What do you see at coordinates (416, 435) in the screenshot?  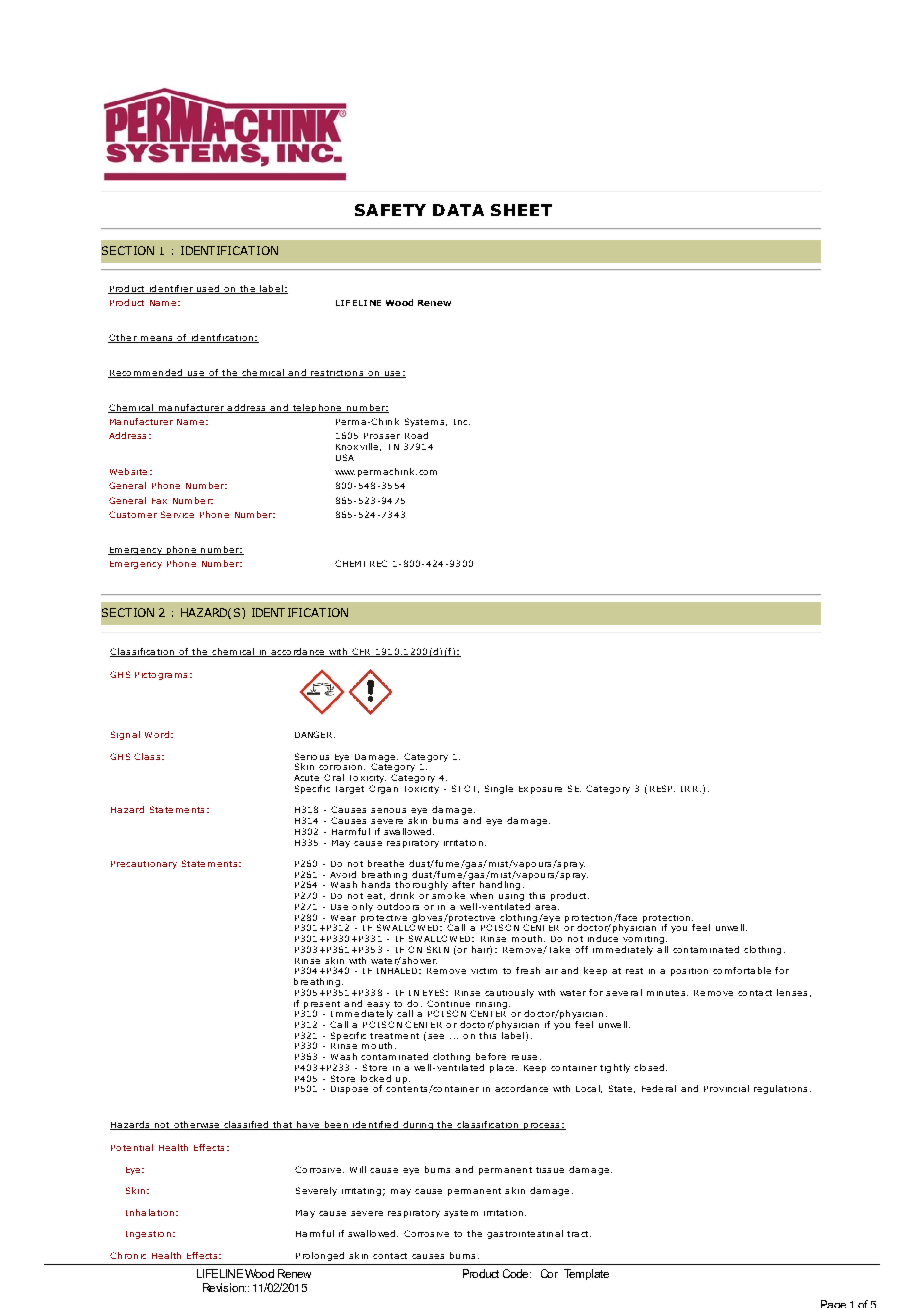 I see `Road` at bounding box center [416, 435].
